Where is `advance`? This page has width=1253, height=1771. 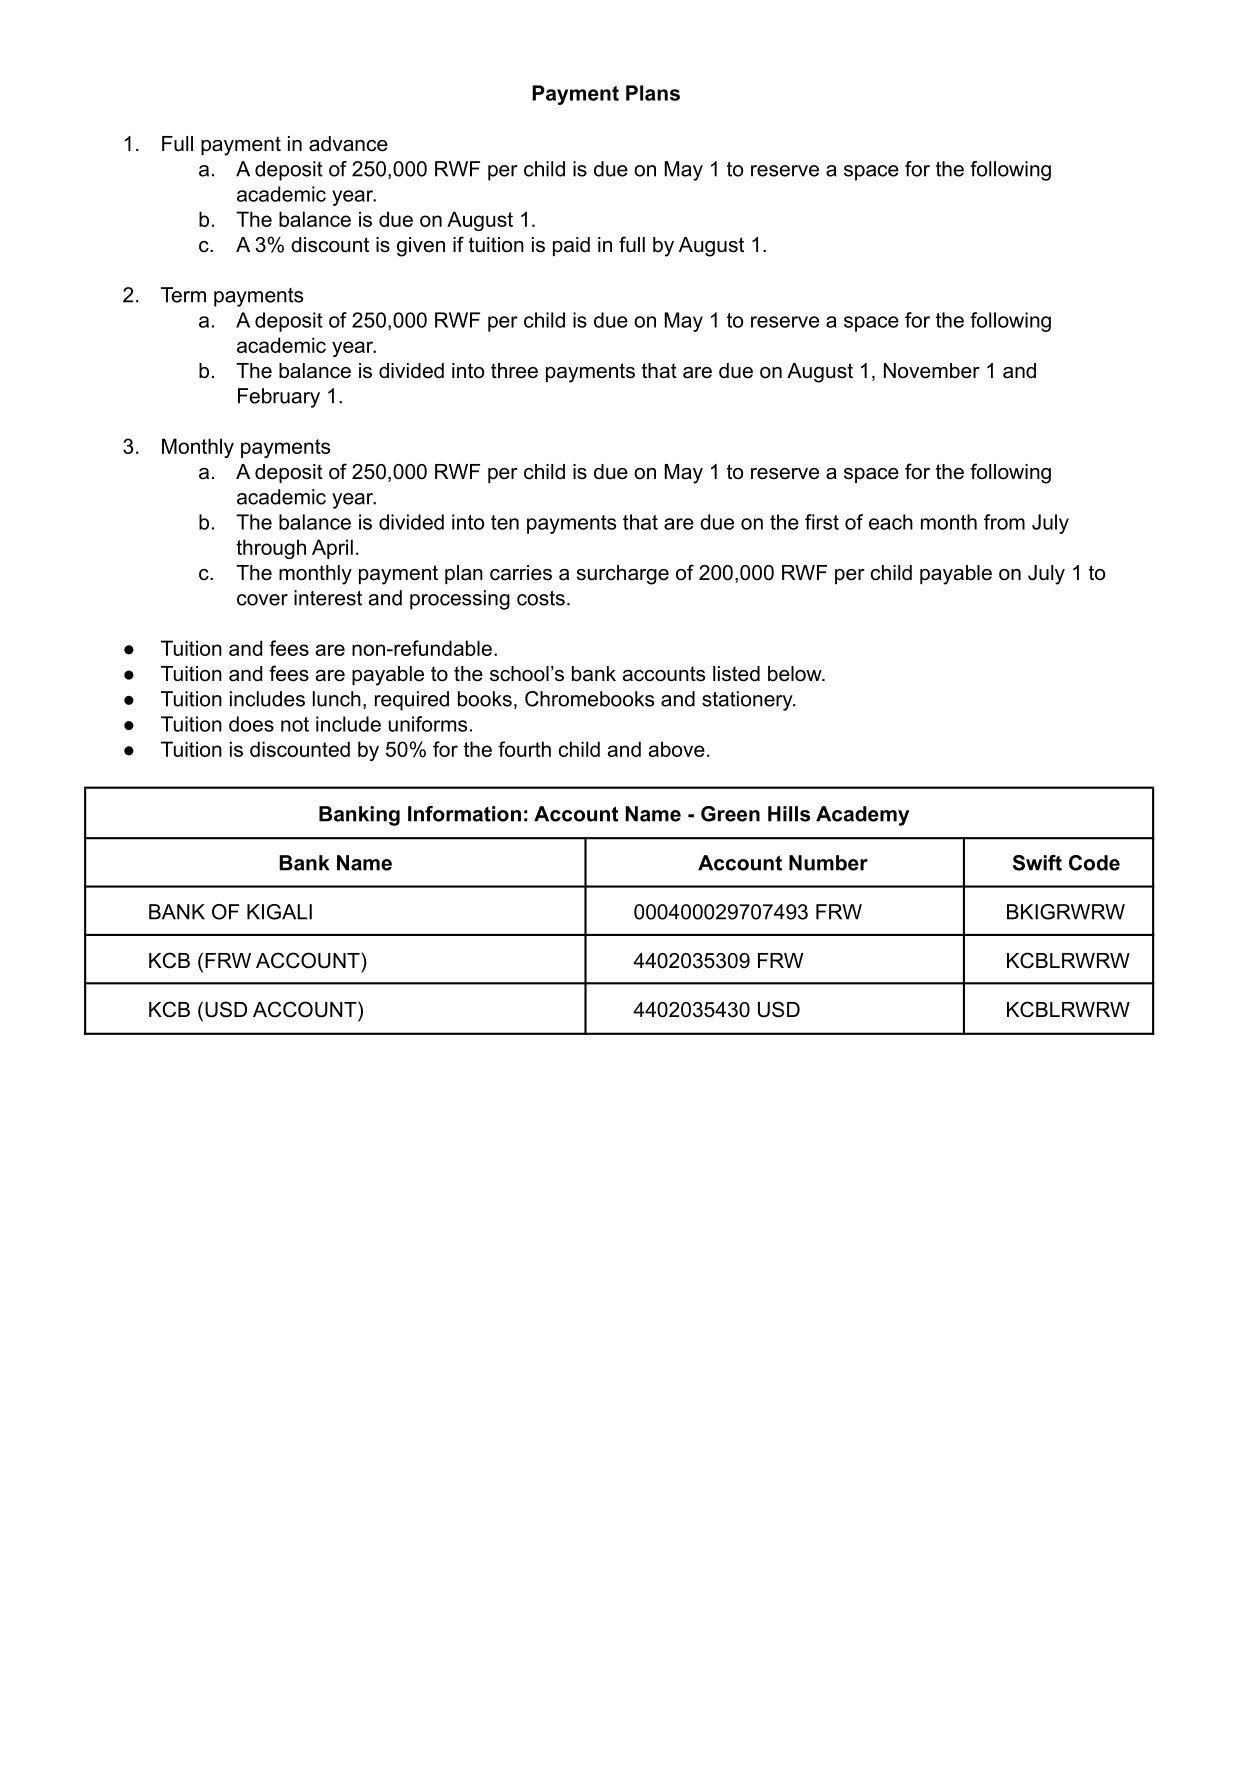
advance is located at coordinates (348, 144).
